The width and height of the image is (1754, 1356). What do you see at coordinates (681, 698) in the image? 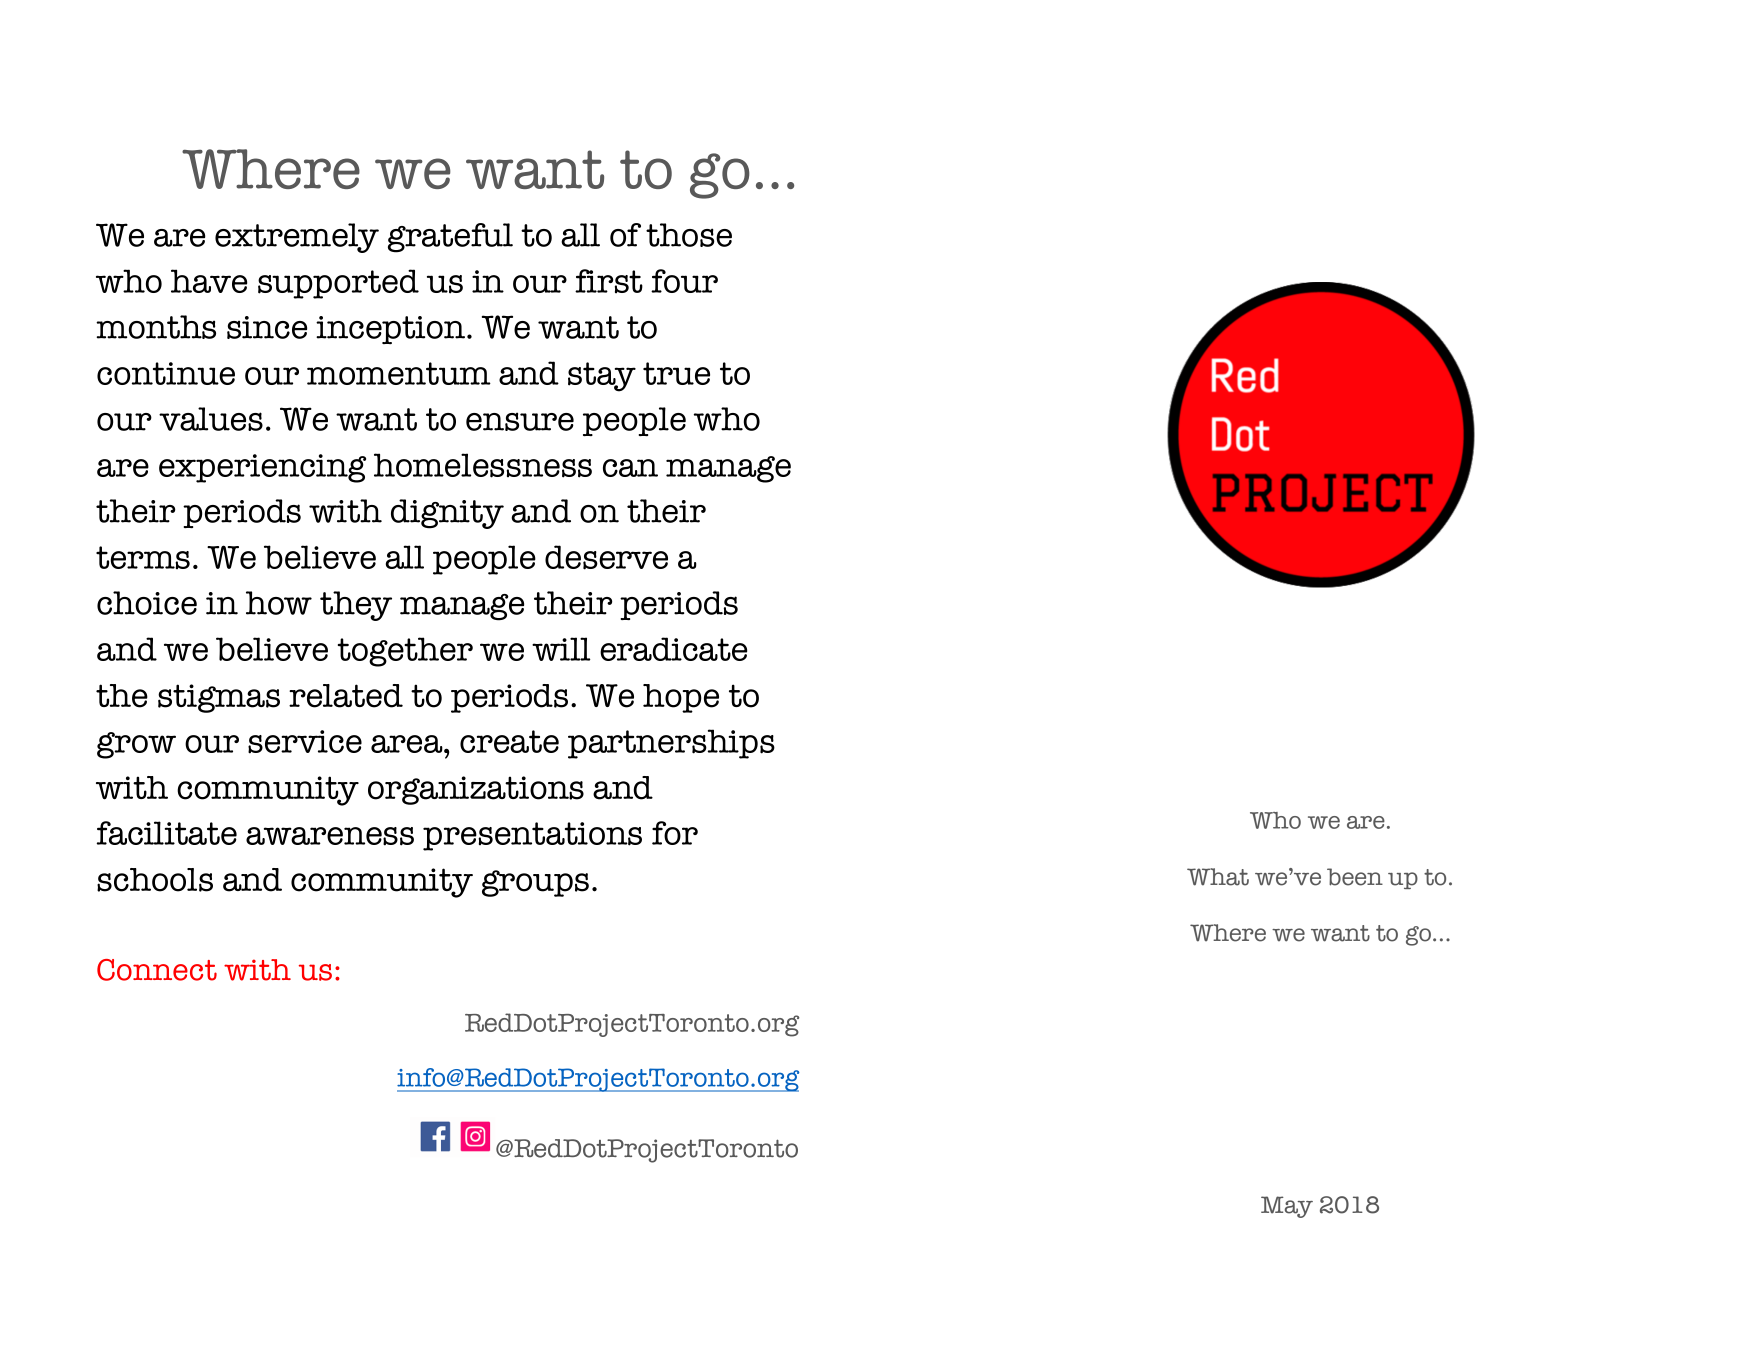
I see `hope` at bounding box center [681, 698].
